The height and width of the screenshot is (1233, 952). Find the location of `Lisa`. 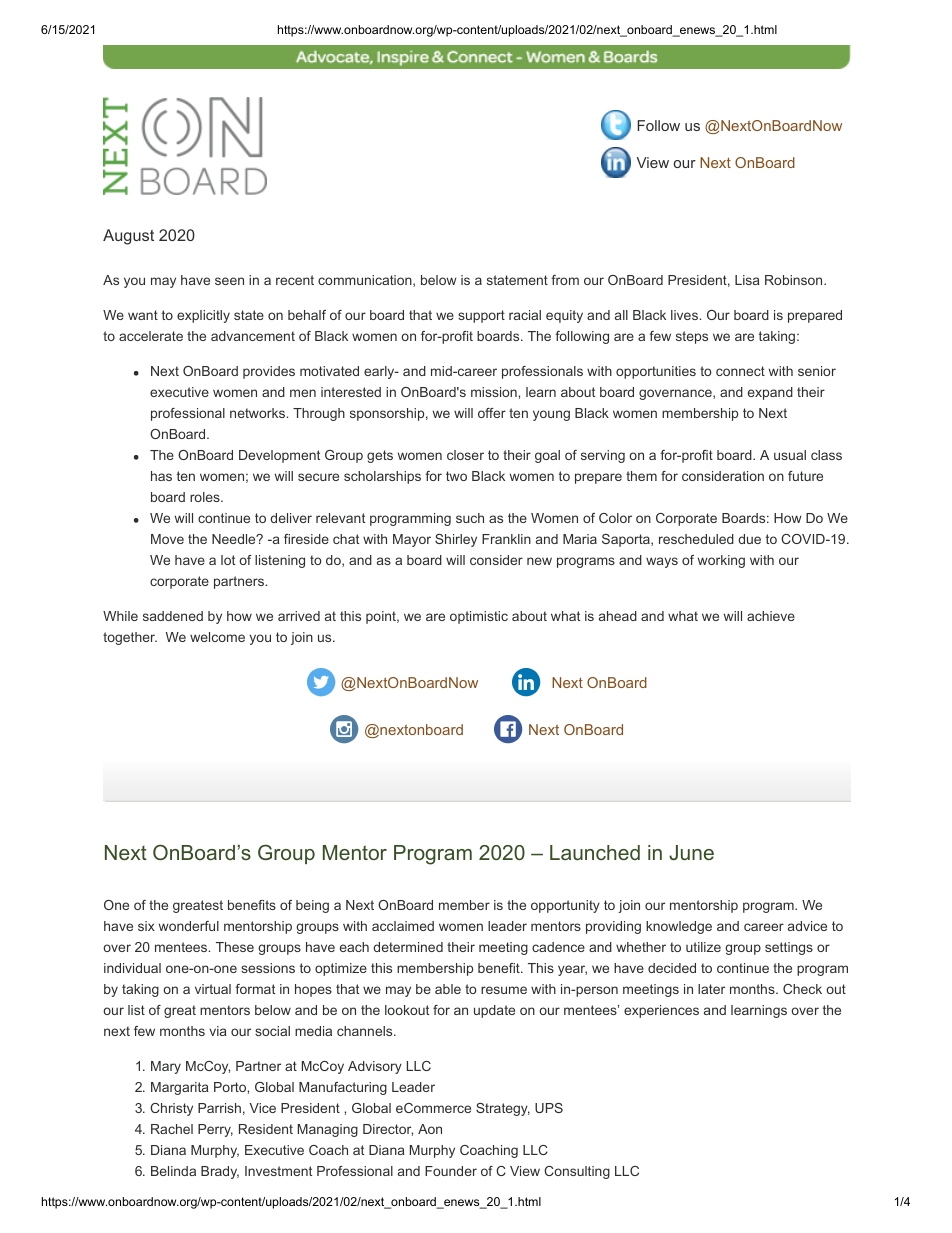

Lisa is located at coordinates (747, 280).
